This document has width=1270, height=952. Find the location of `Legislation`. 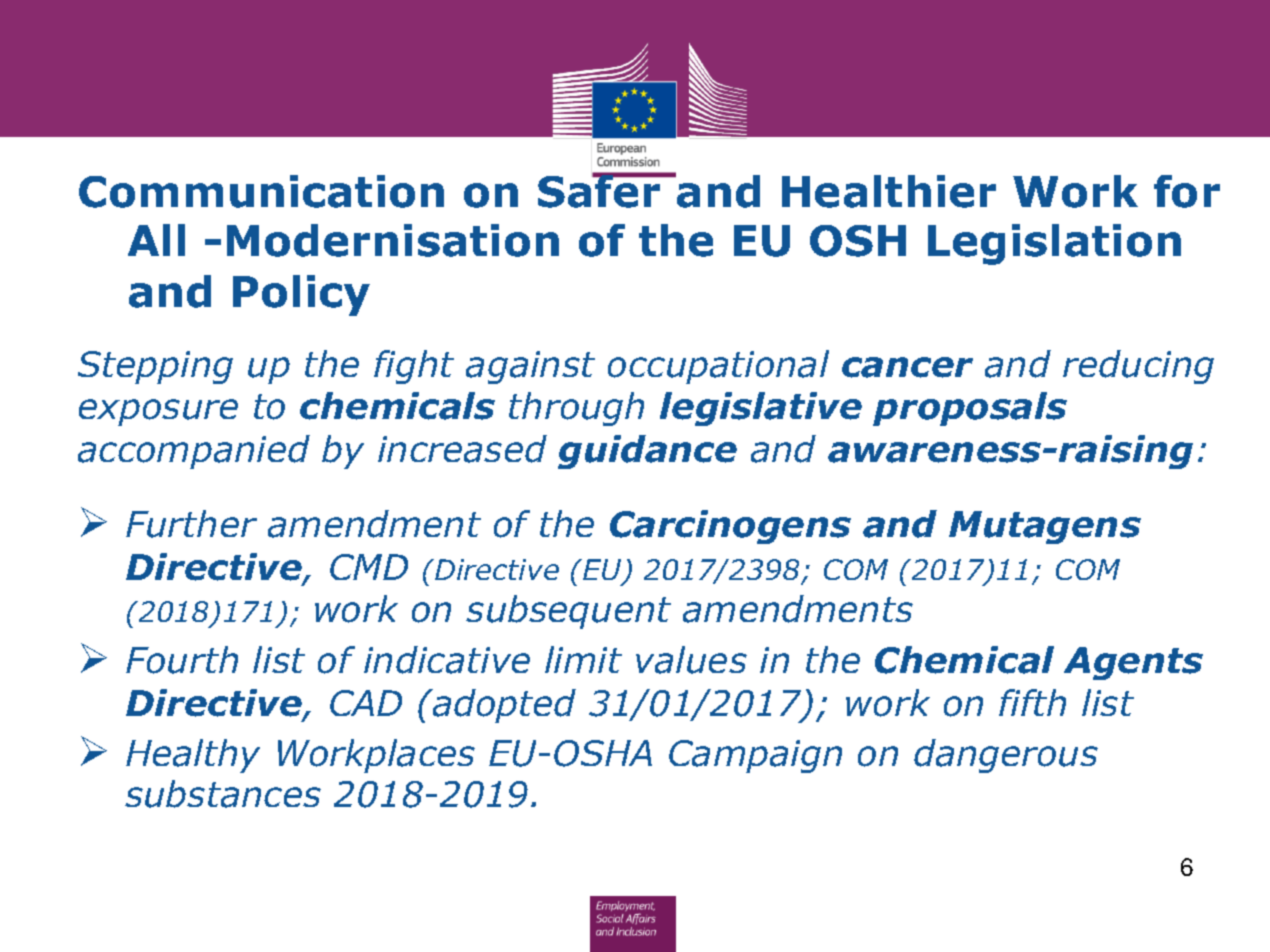

Legislation is located at coordinates (1054, 244).
